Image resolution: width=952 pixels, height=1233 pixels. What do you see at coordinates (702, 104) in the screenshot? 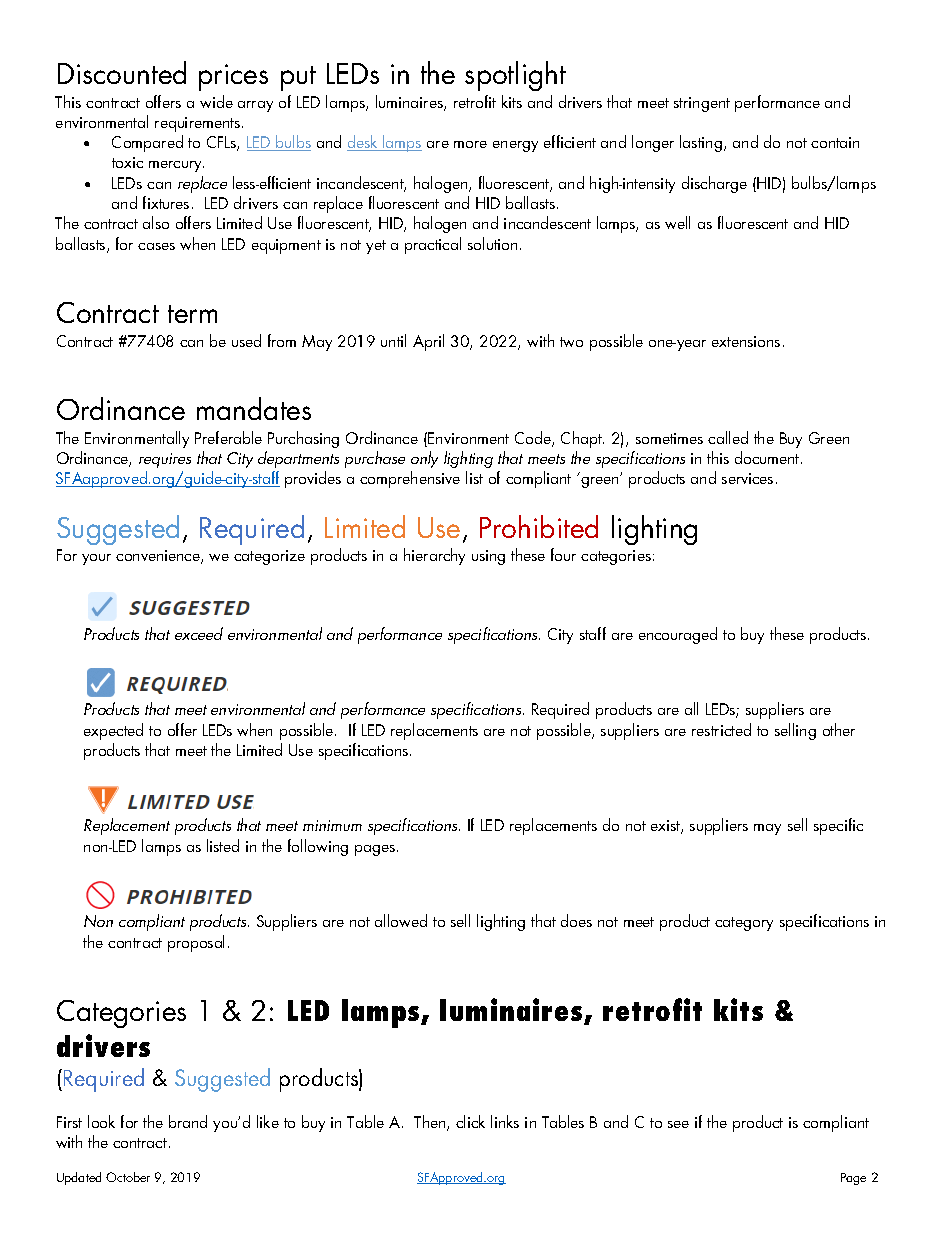
I see `stringent` at bounding box center [702, 104].
